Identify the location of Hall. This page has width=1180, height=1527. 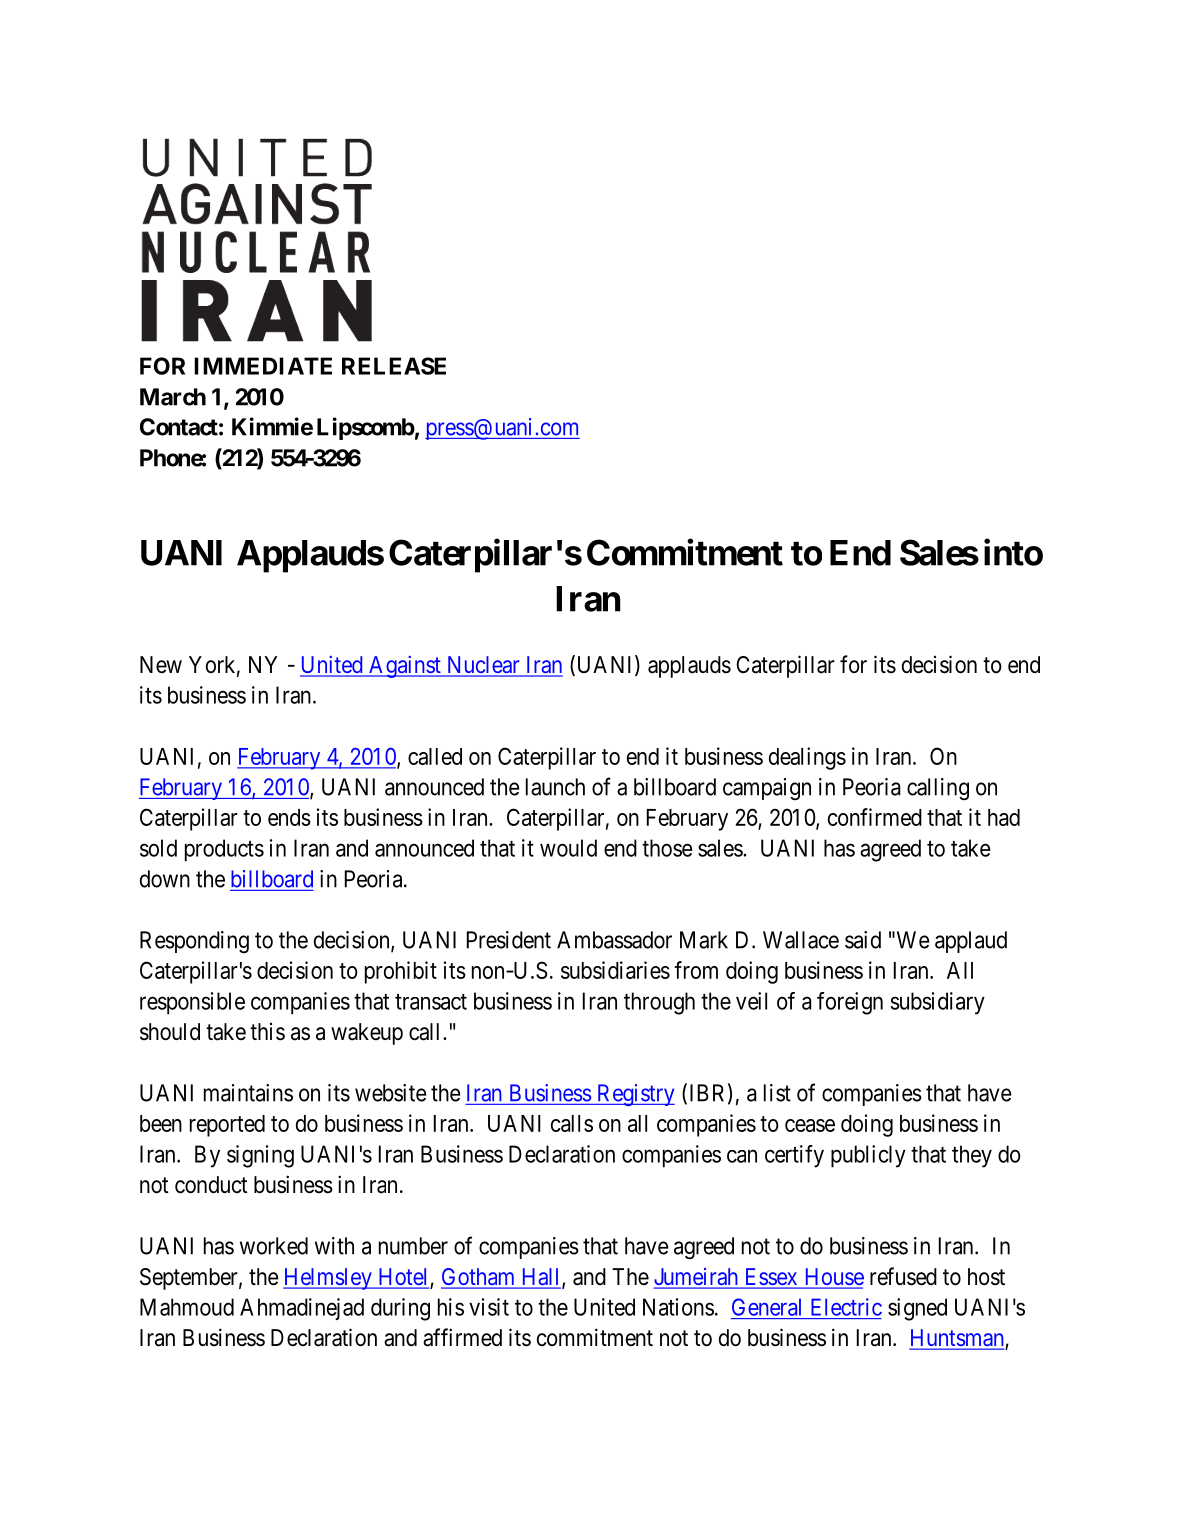
(541, 1278).
